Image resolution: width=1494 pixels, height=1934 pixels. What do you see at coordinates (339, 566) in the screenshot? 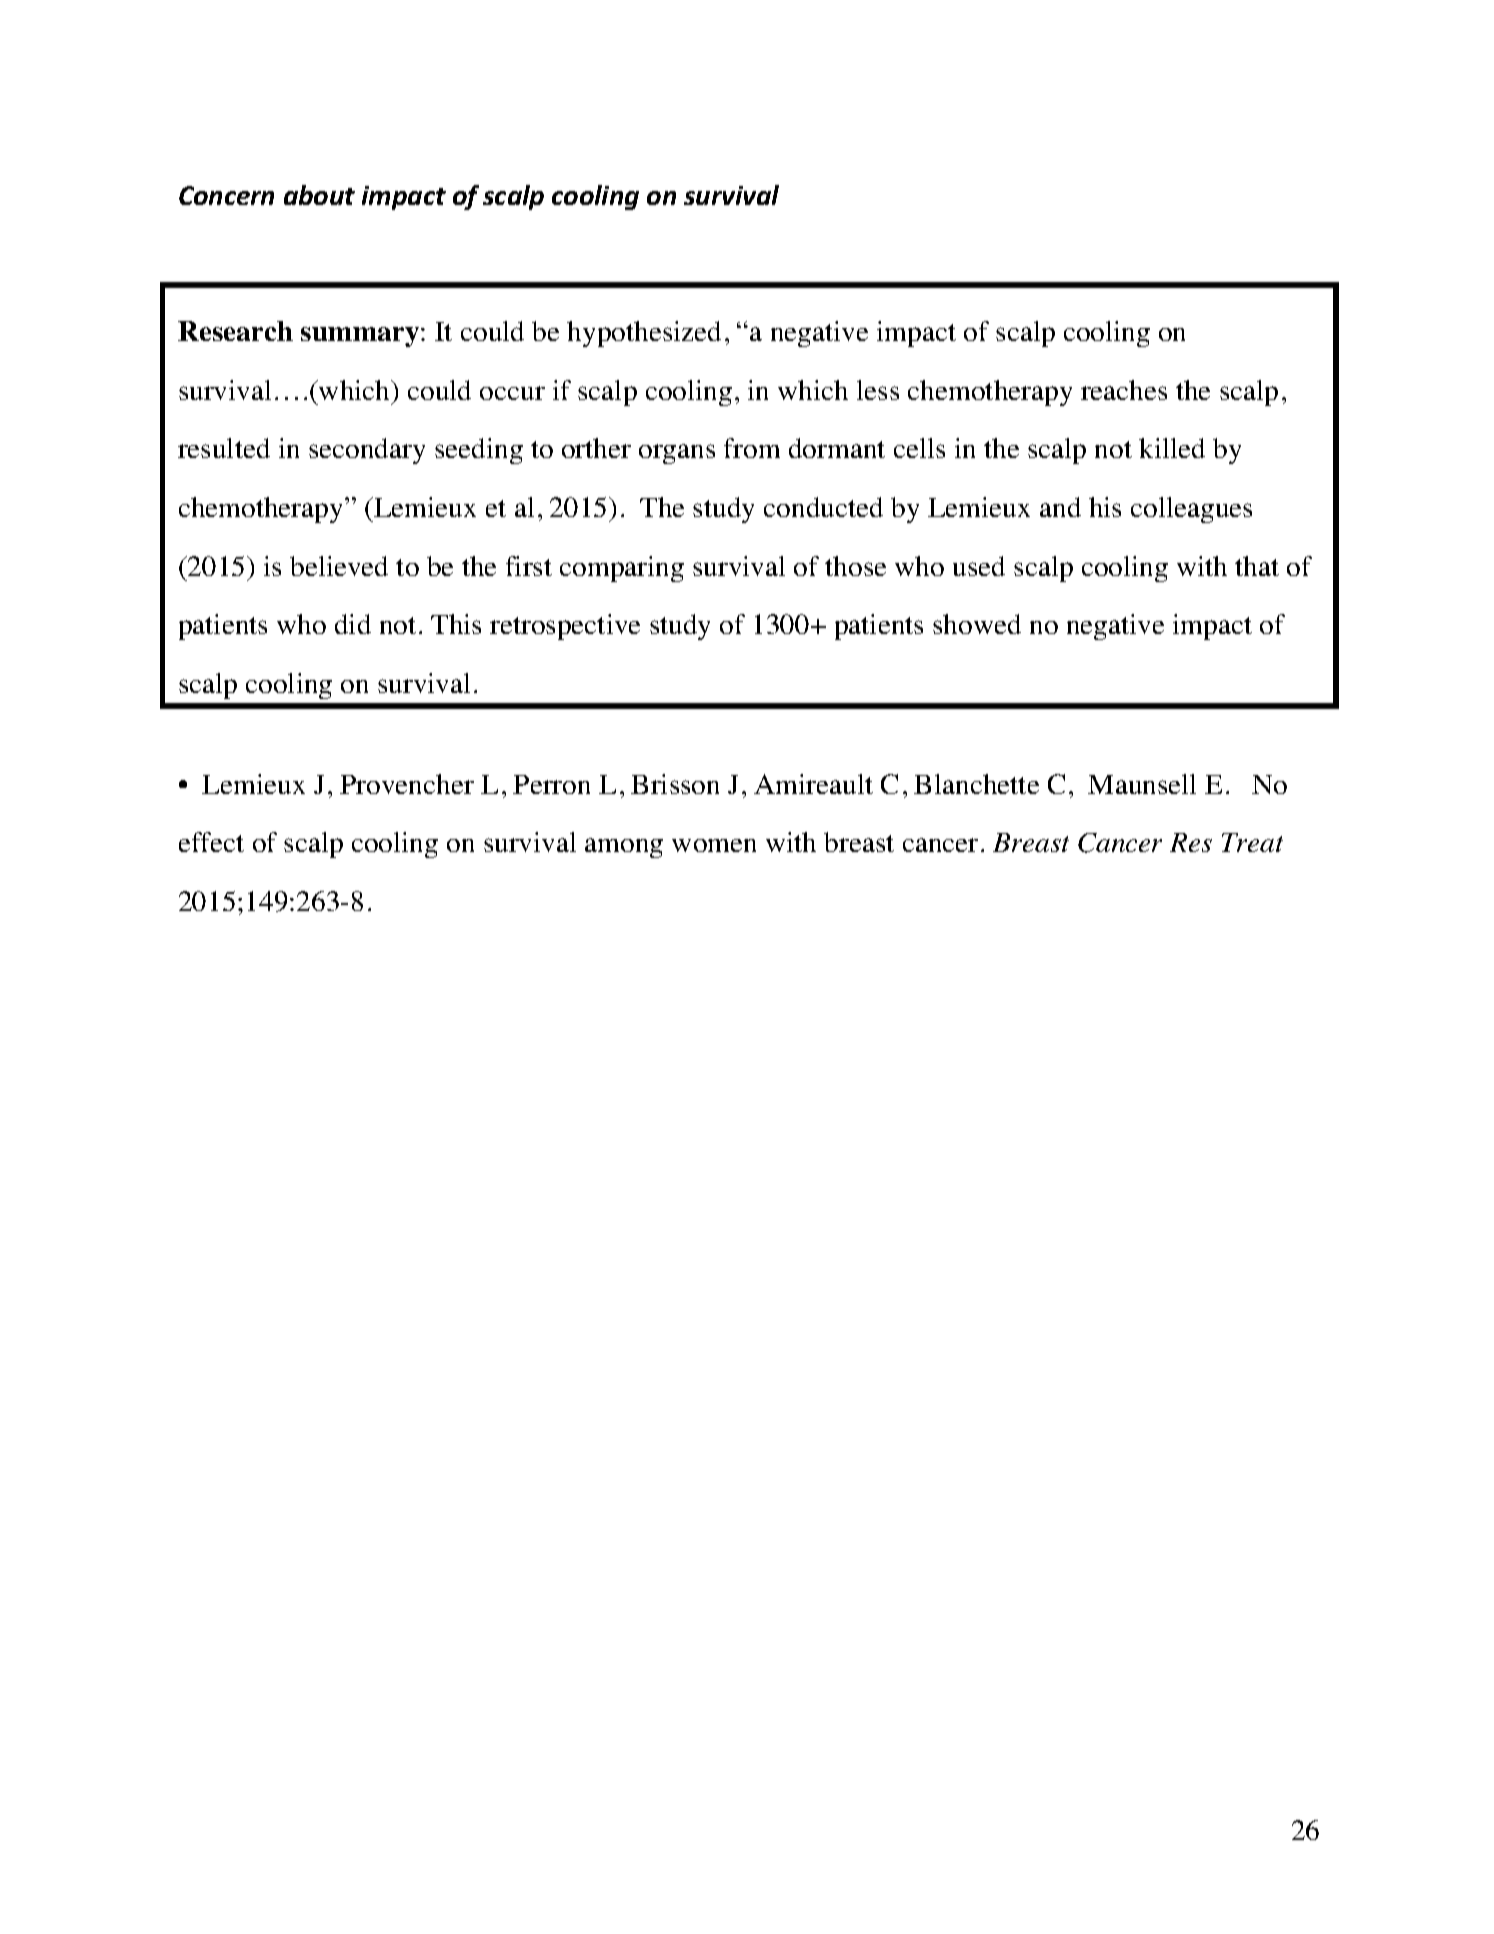
I see `believed` at bounding box center [339, 566].
